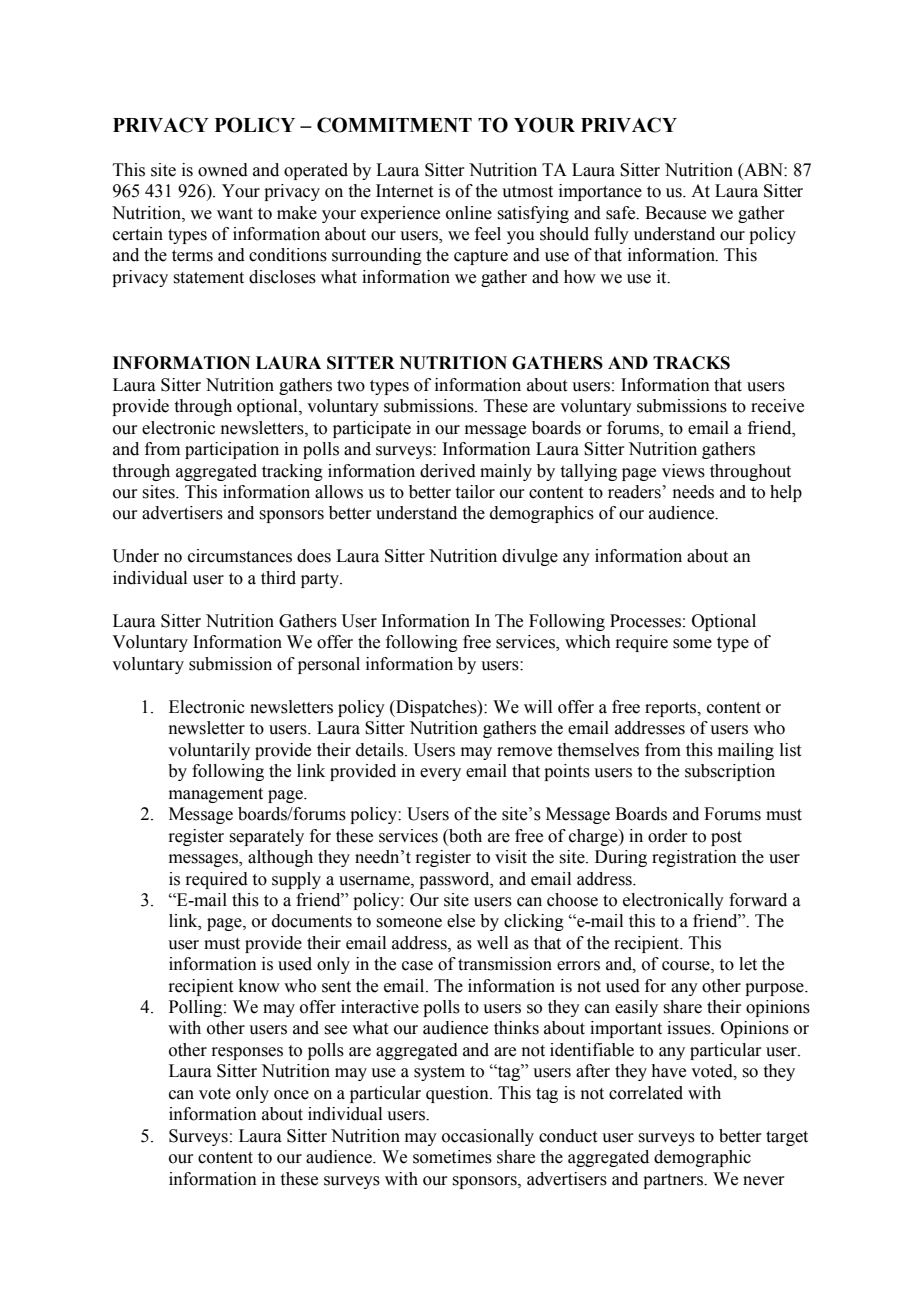 The image size is (924, 1308). Describe the element at coordinates (675, 213) in the screenshot. I see `Because` at that location.
